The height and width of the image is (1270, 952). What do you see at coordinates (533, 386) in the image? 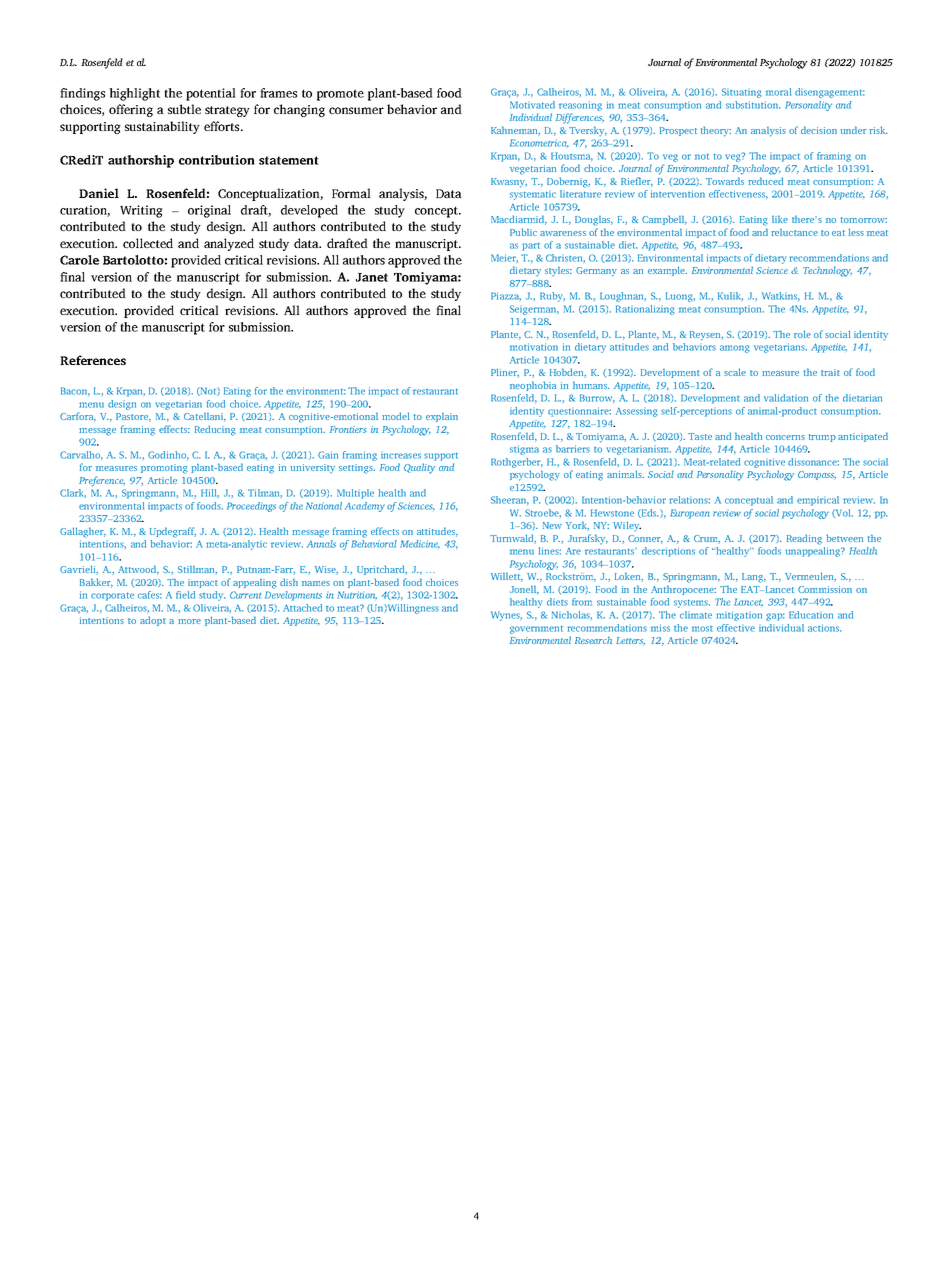
I see `neophobia` at bounding box center [533, 386].
